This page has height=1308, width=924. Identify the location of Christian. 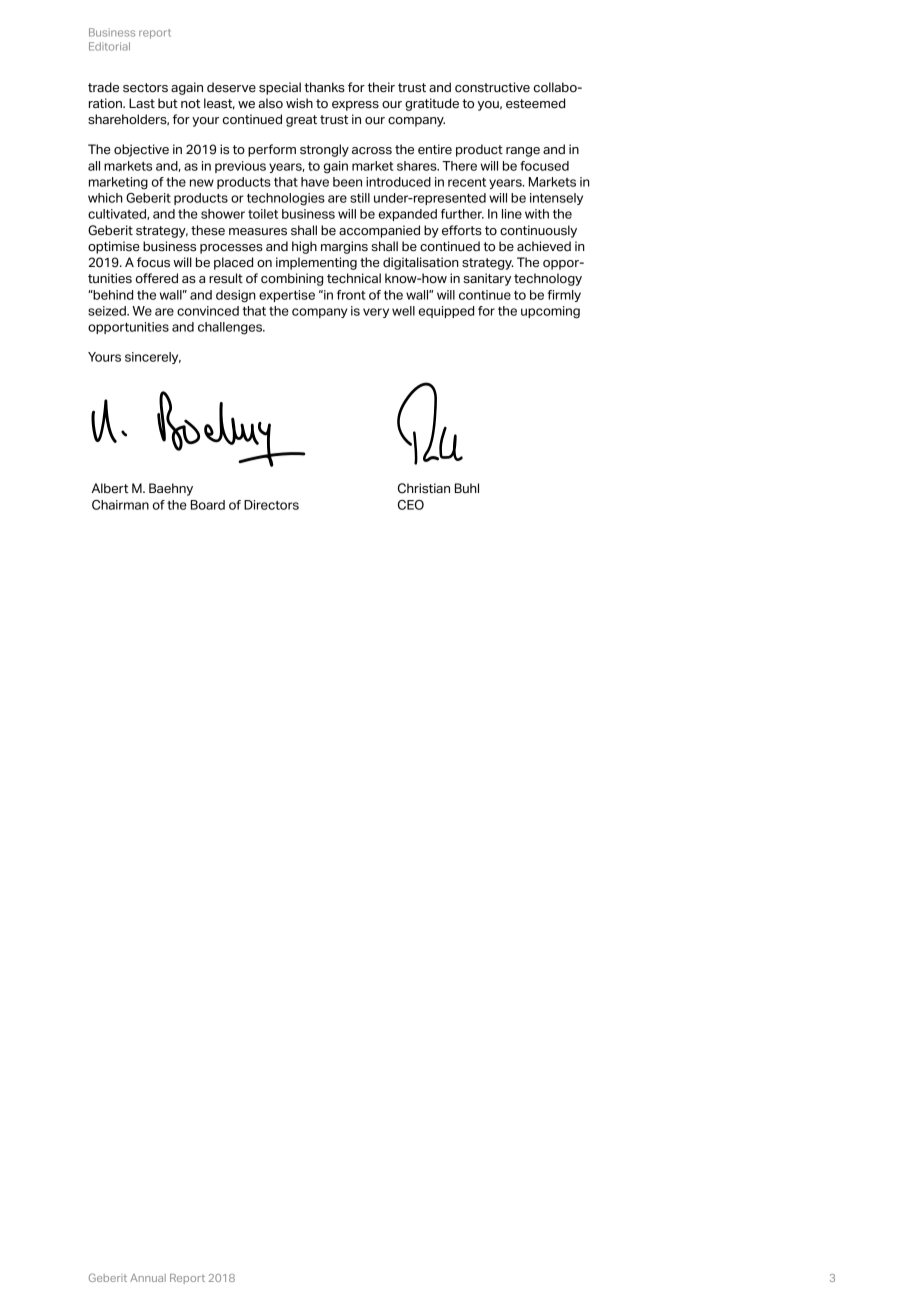
(424, 488).
